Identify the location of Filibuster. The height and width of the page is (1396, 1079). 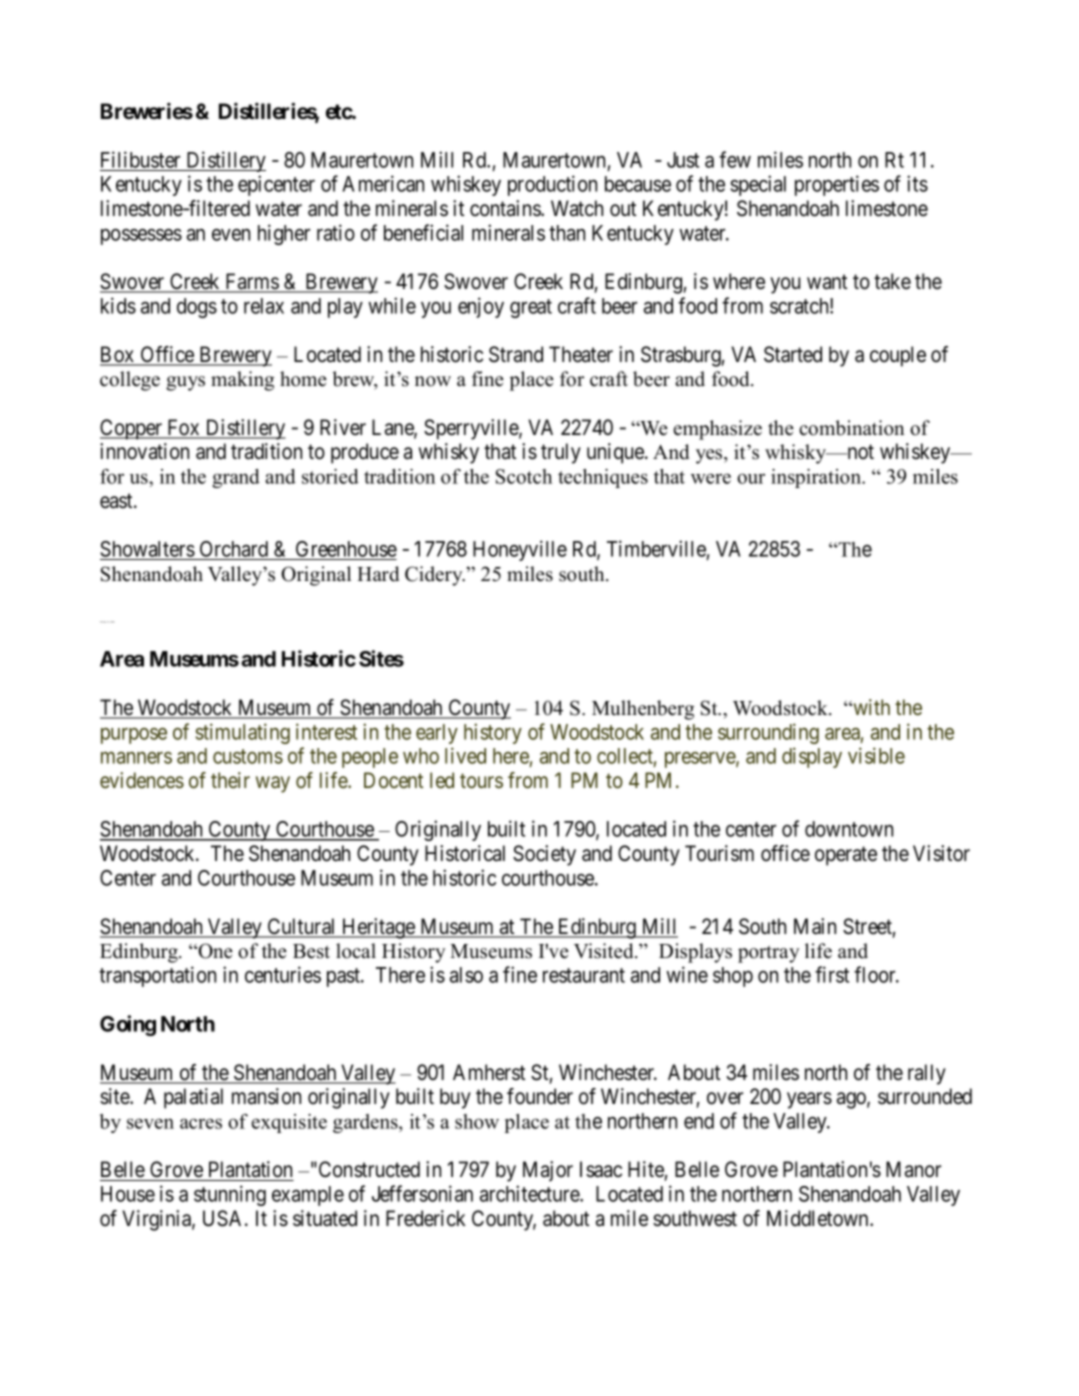
(140, 159).
